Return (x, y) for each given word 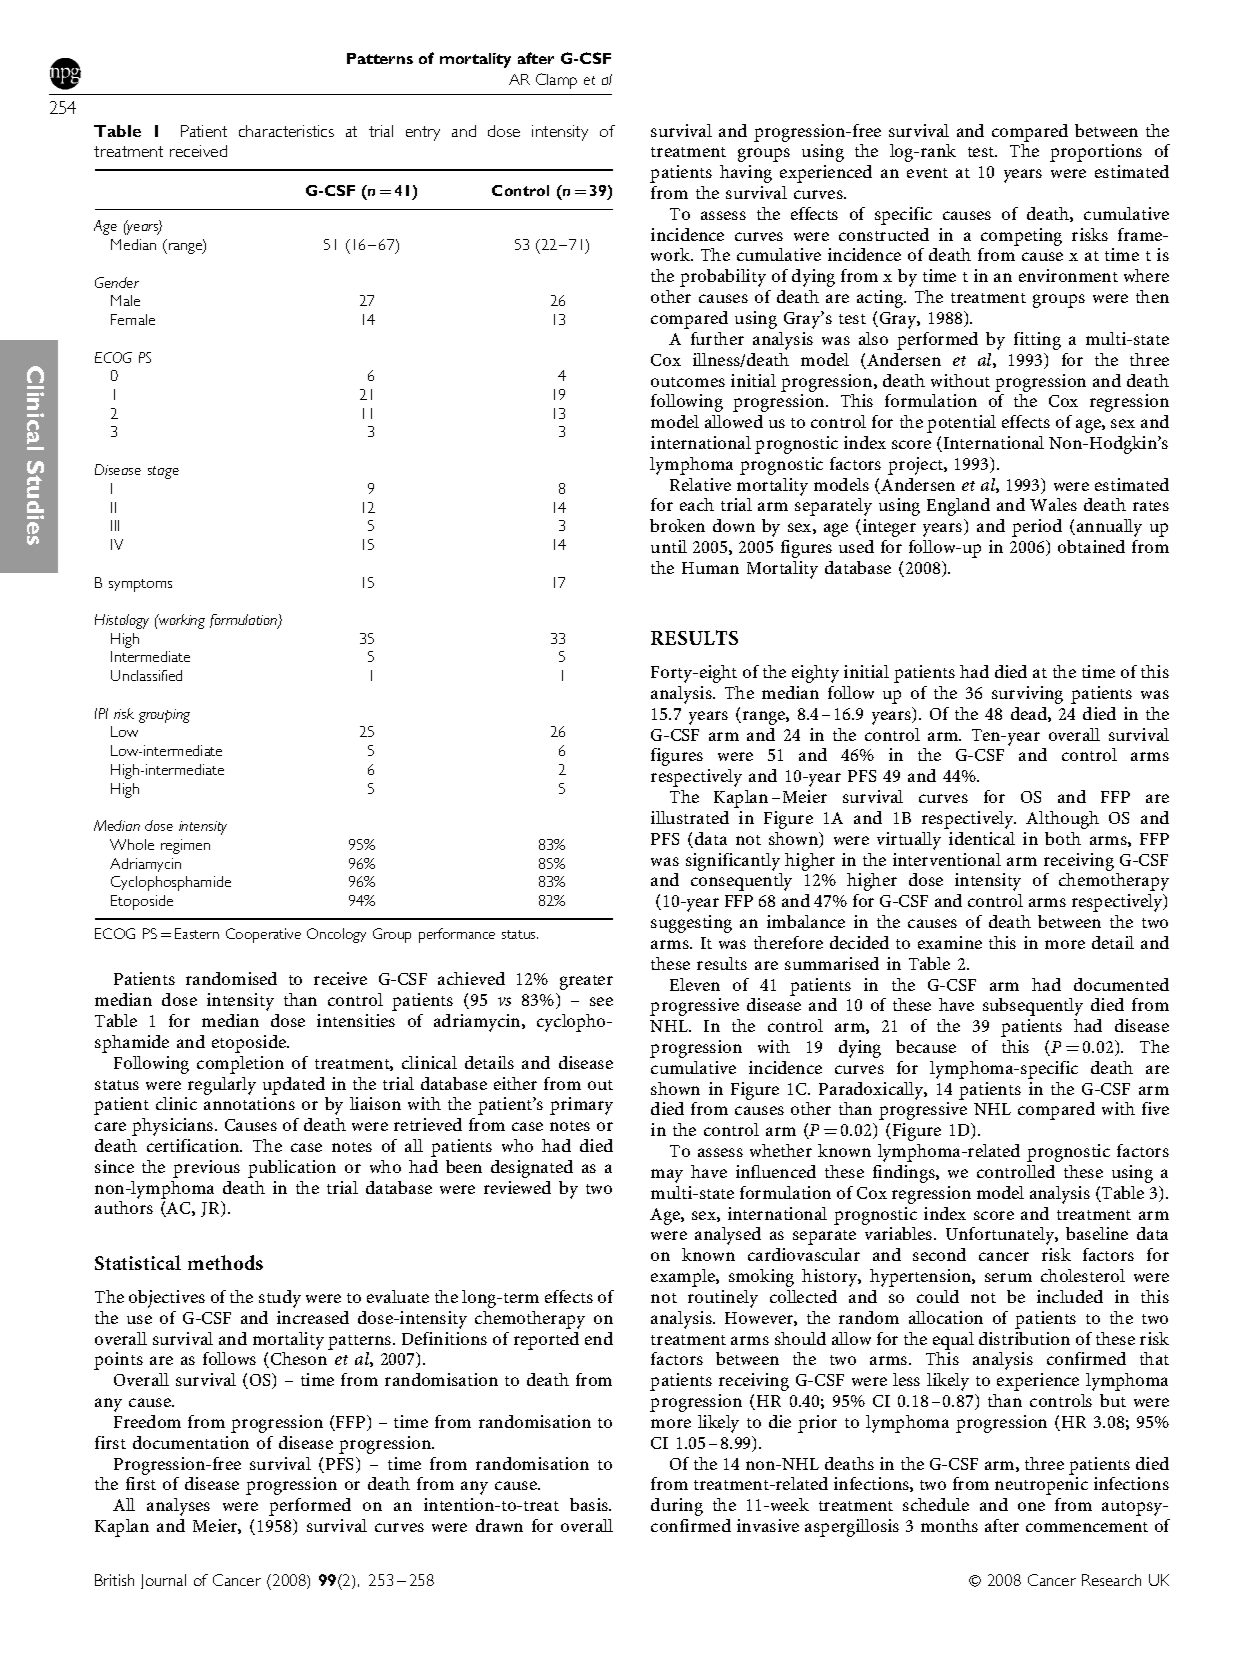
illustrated (690, 817)
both (1063, 838)
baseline (1097, 1233)
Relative (700, 484)
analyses (178, 1507)
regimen (185, 846)
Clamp (556, 81)
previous (206, 1169)
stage (163, 472)
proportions (1096, 153)
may (667, 1176)
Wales (1053, 504)
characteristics (286, 131)
